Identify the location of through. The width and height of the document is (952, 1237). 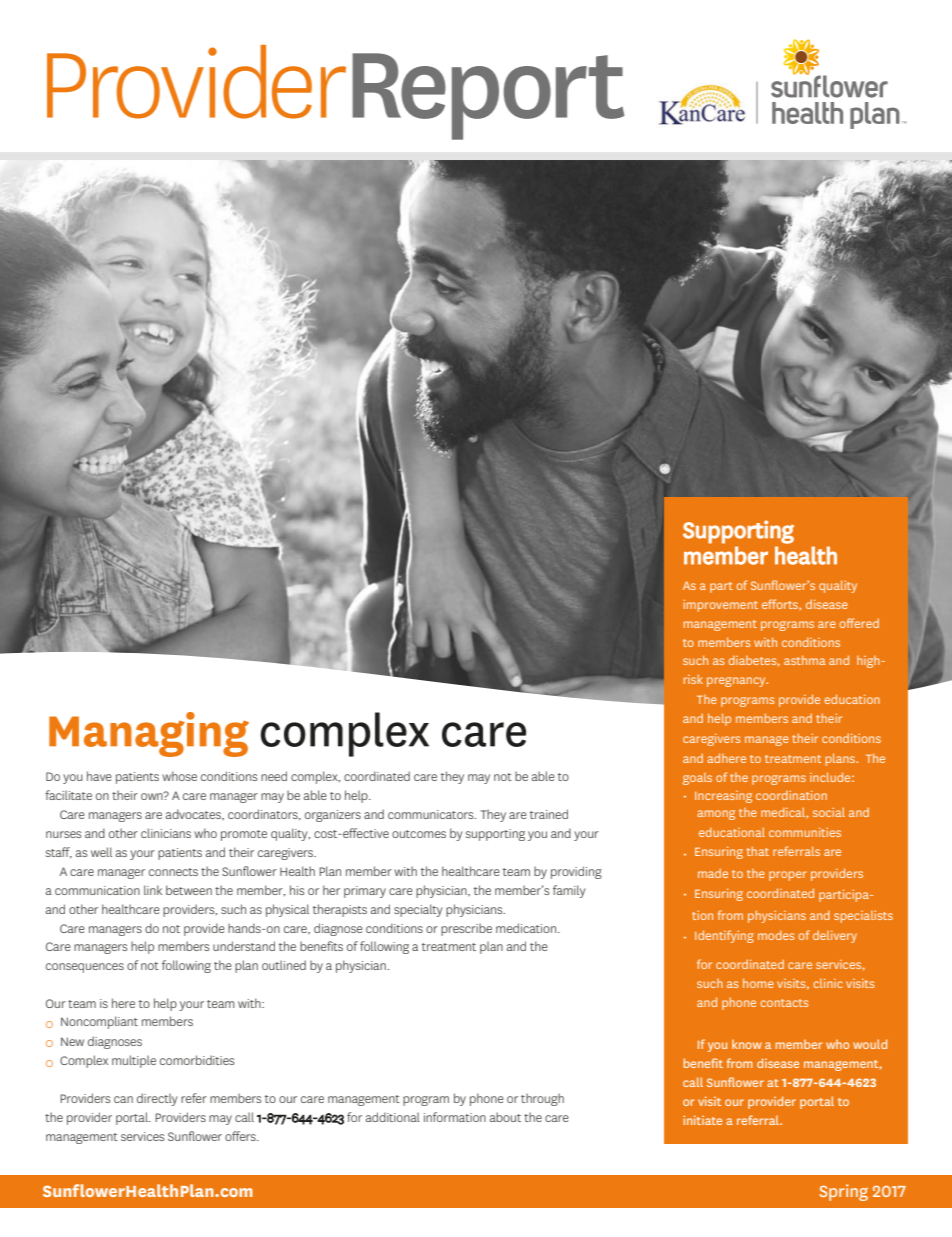
(542, 1099).
